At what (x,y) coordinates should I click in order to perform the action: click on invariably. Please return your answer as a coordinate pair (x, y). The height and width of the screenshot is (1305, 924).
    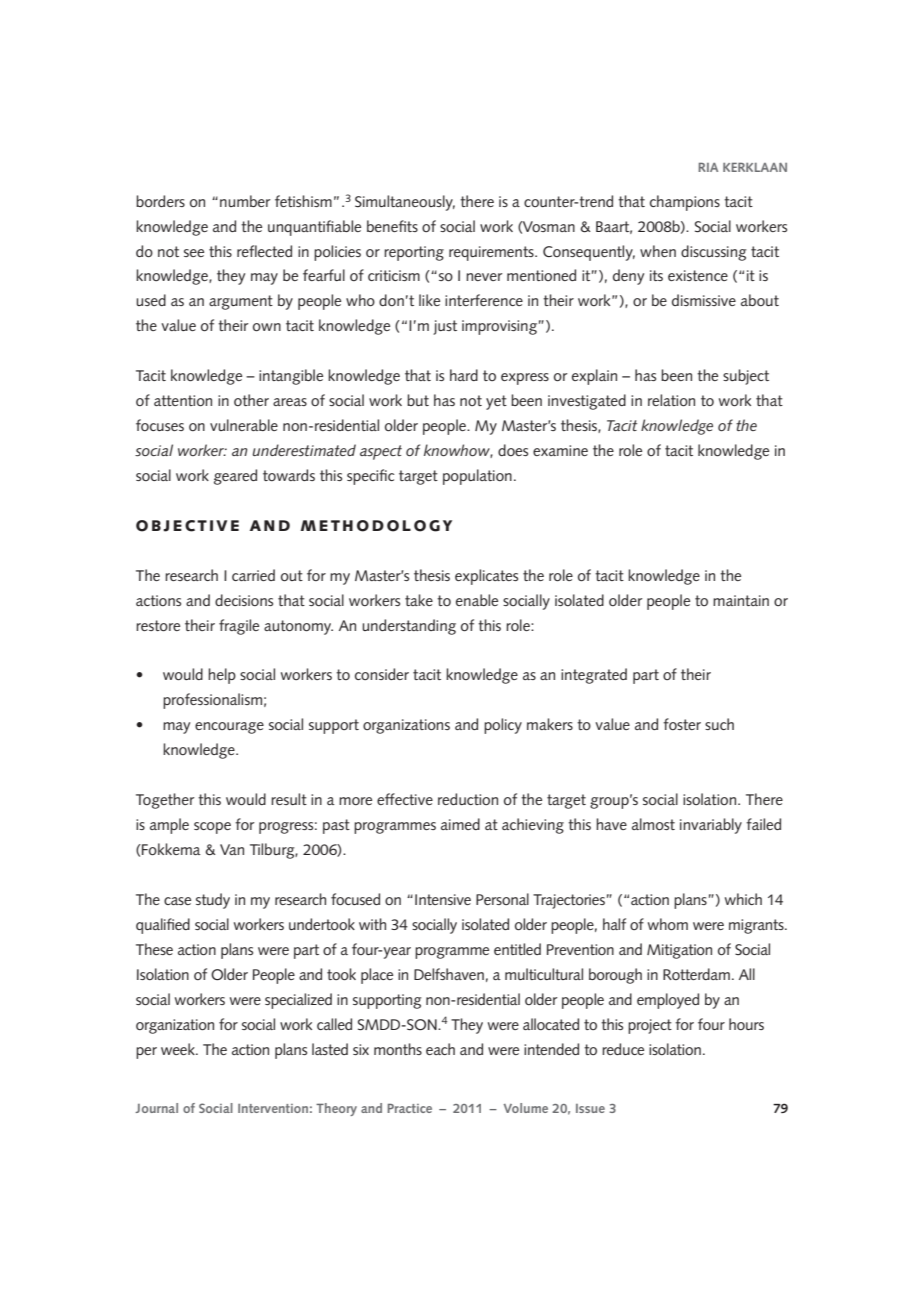
    Looking at the image, I should click on (711, 826).
